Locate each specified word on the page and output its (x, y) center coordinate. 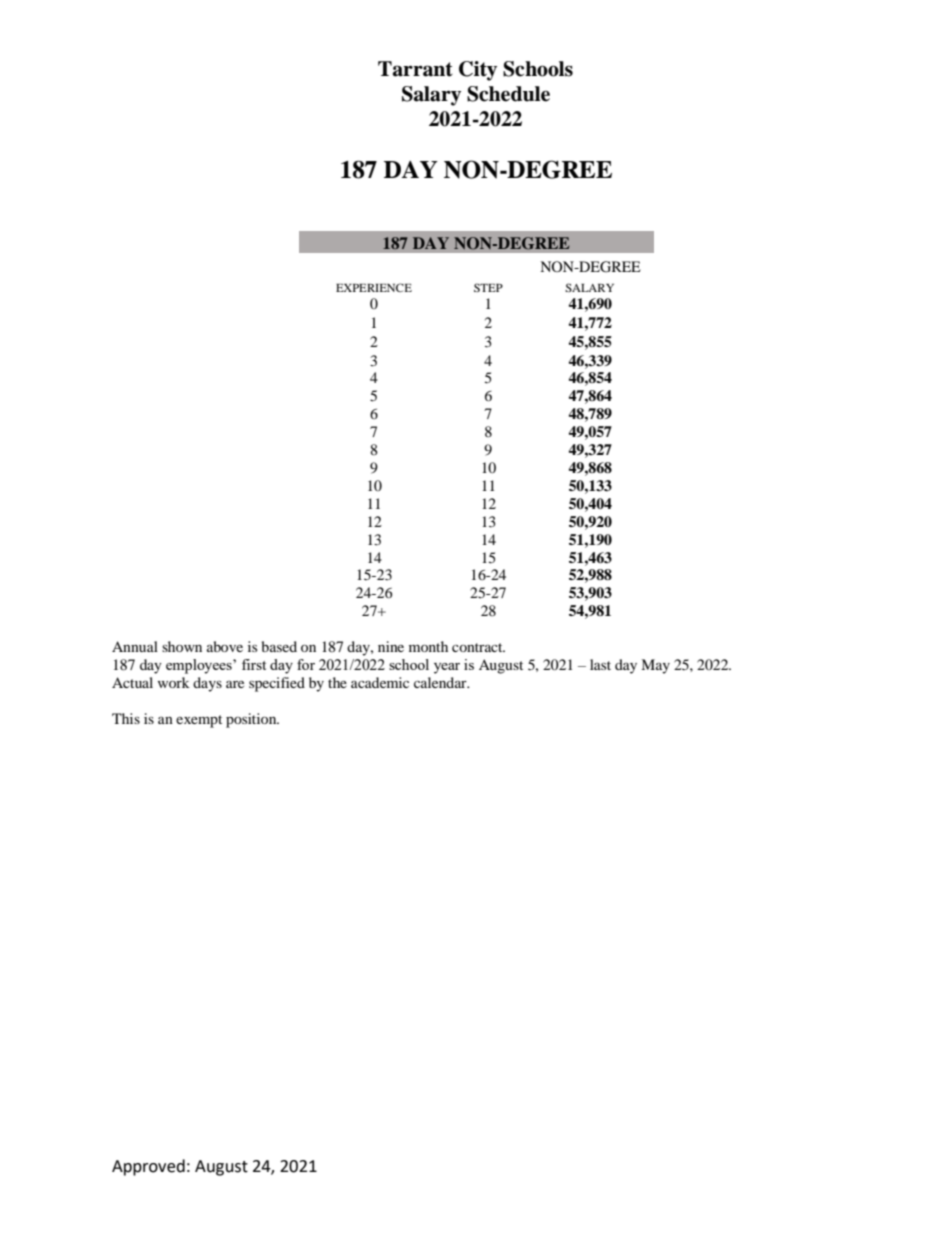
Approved (148, 1167)
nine (391, 646)
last (600, 664)
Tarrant (415, 69)
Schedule (508, 94)
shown (182, 646)
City (478, 71)
